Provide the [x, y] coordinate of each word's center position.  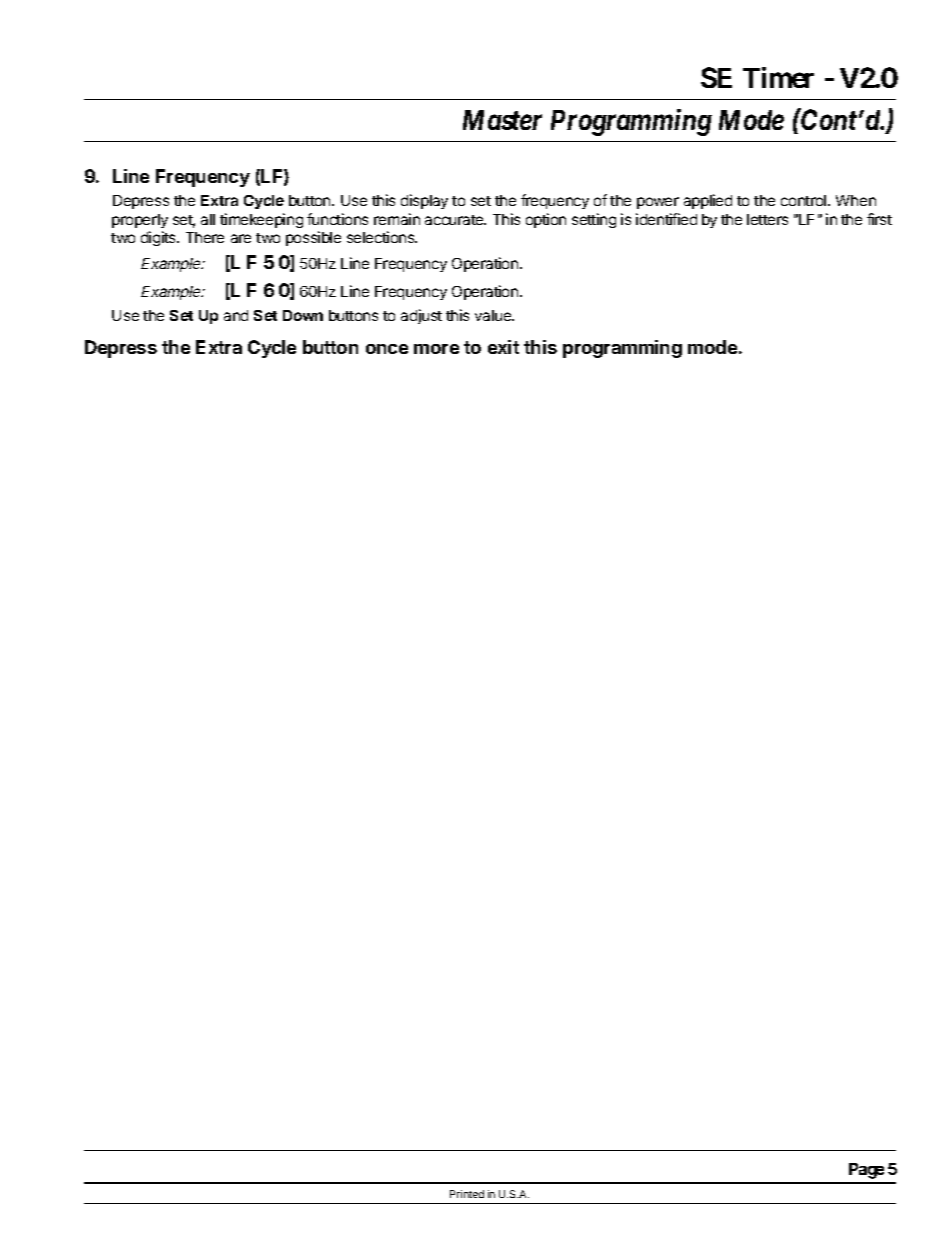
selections [382, 237]
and [236, 315]
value [494, 315]
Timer [778, 77]
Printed [467, 1194]
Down [303, 315]
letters [767, 219]
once [387, 349]
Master [502, 120]
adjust [421, 316]
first [879, 219]
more [436, 349]
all [208, 219]
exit [503, 347]
